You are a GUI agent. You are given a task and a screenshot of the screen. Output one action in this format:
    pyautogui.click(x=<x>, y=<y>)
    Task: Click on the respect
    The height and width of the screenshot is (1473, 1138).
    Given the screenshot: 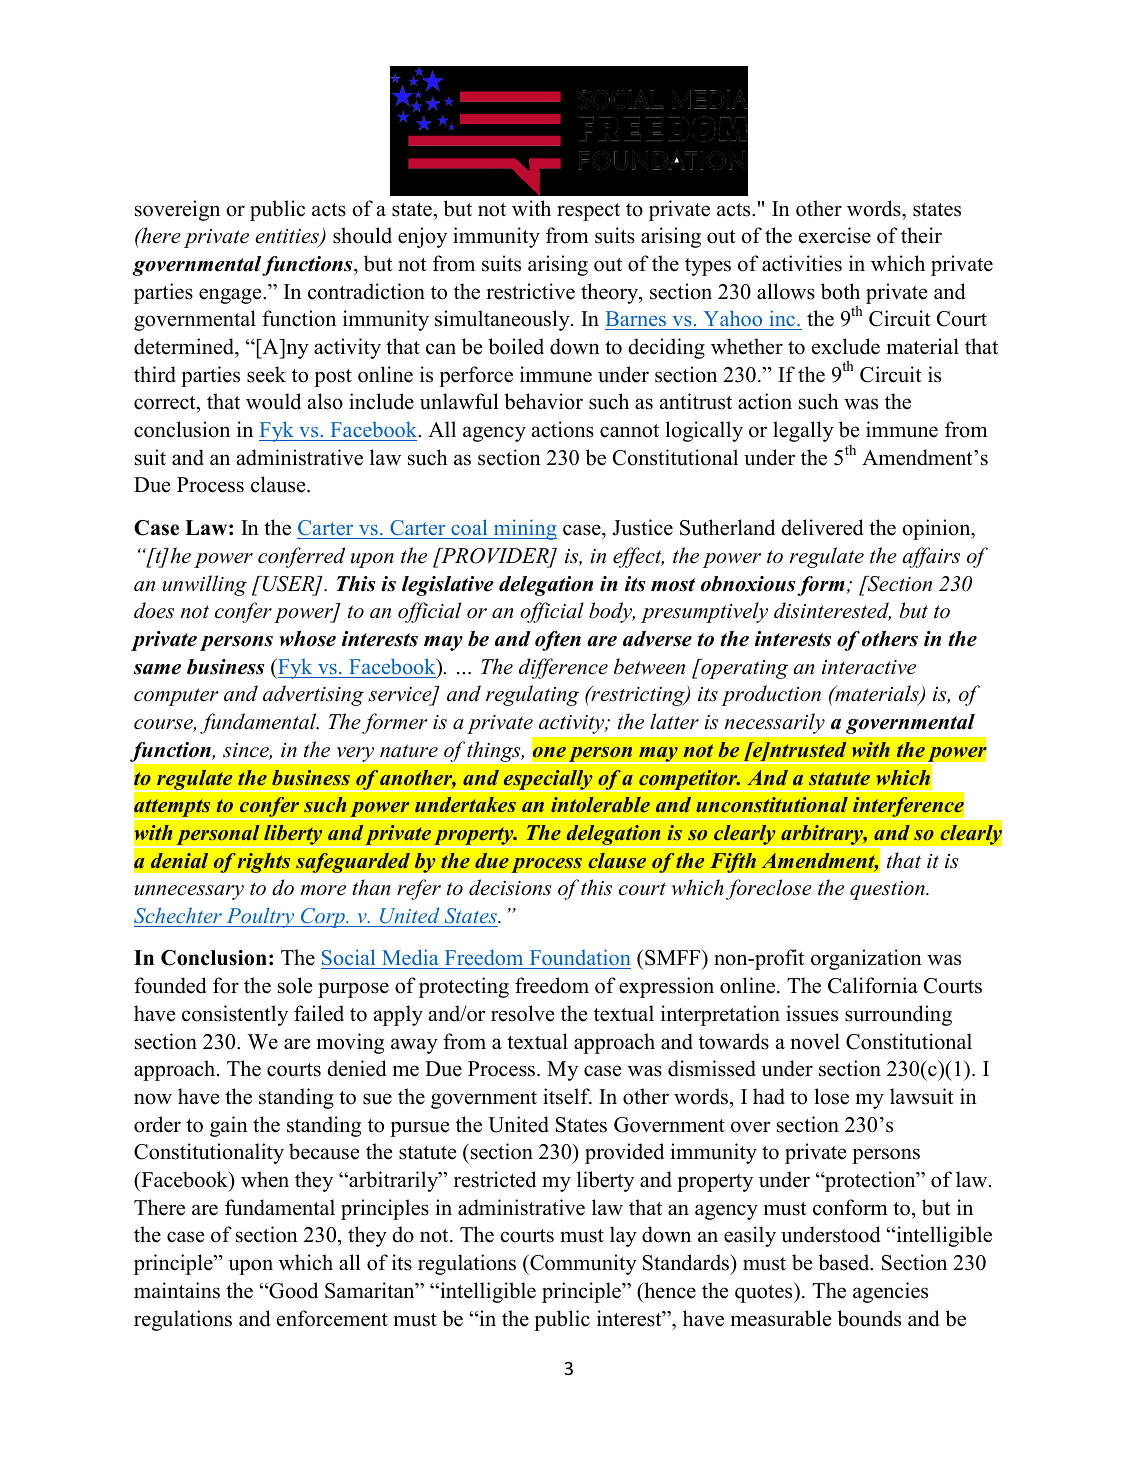 What is the action you would take?
    pyautogui.click(x=588, y=212)
